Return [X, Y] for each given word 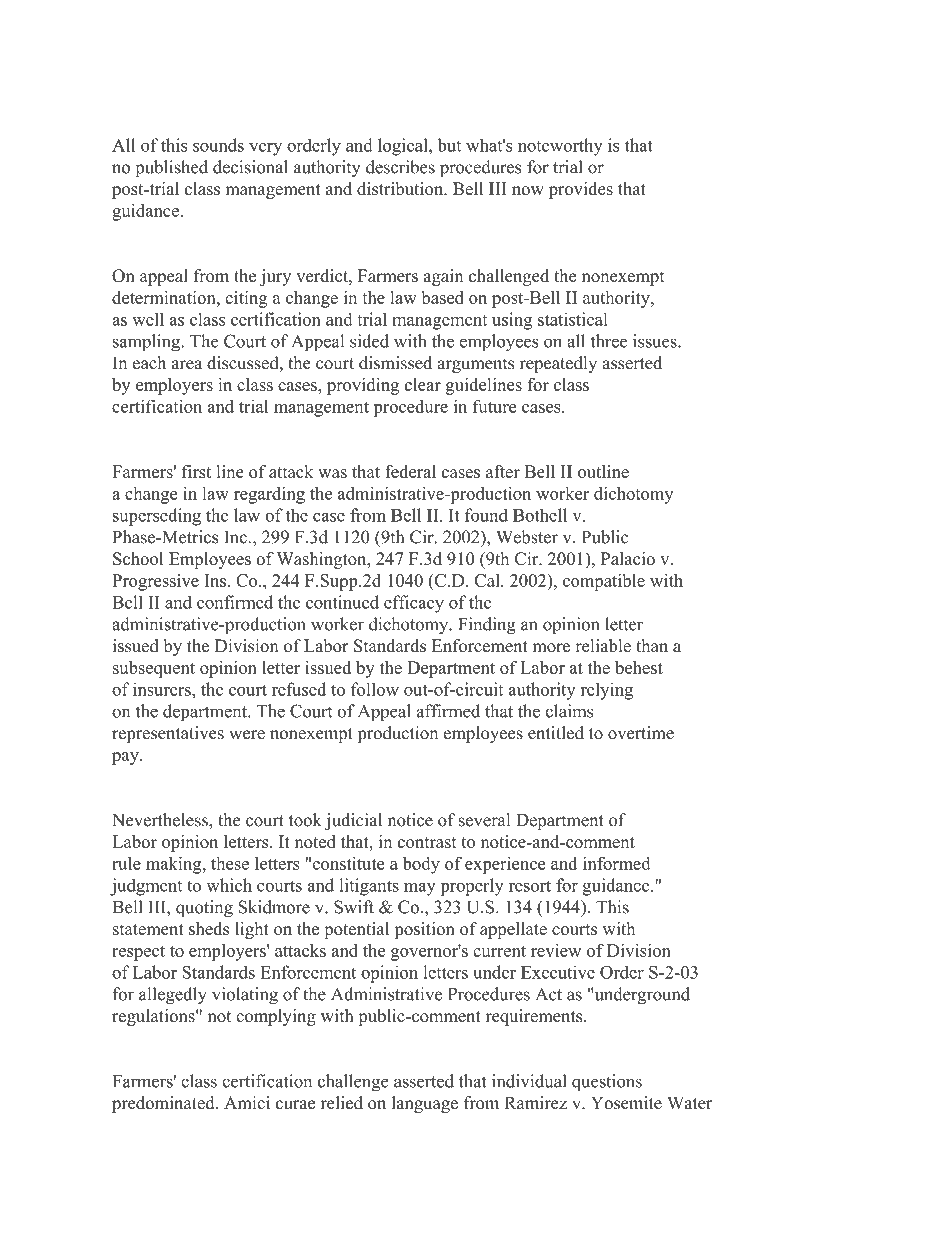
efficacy [414, 604]
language [425, 1104]
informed [617, 863]
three [609, 341]
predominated [164, 1104]
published [171, 168]
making [175, 865]
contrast [427, 842]
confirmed [235, 602]
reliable [603, 646]
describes [400, 167]
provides [581, 190]
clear [423, 384]
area [187, 365]
